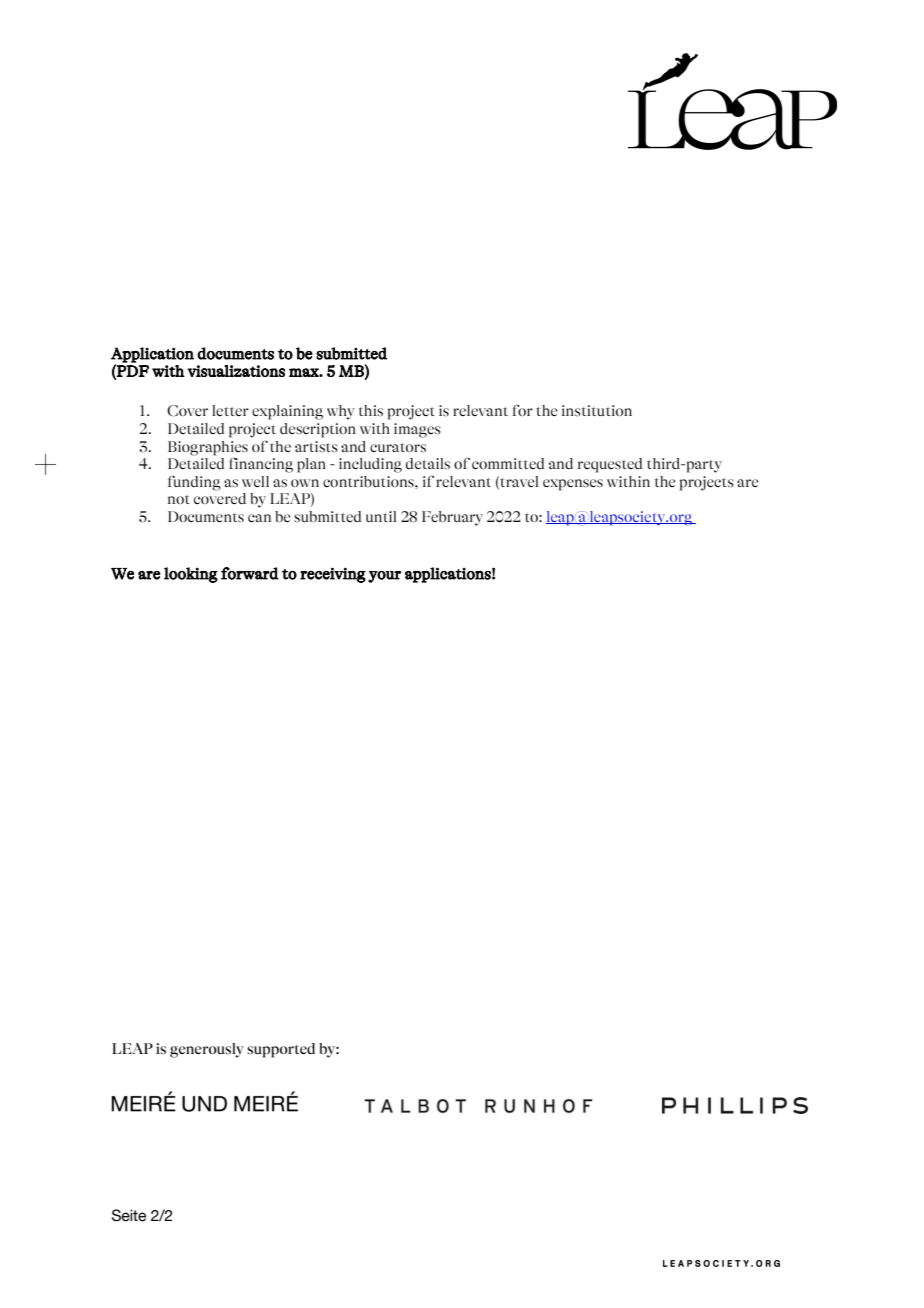 The image size is (924, 1308). Describe the element at coordinates (191, 575) in the document. I see `looking` at that location.
